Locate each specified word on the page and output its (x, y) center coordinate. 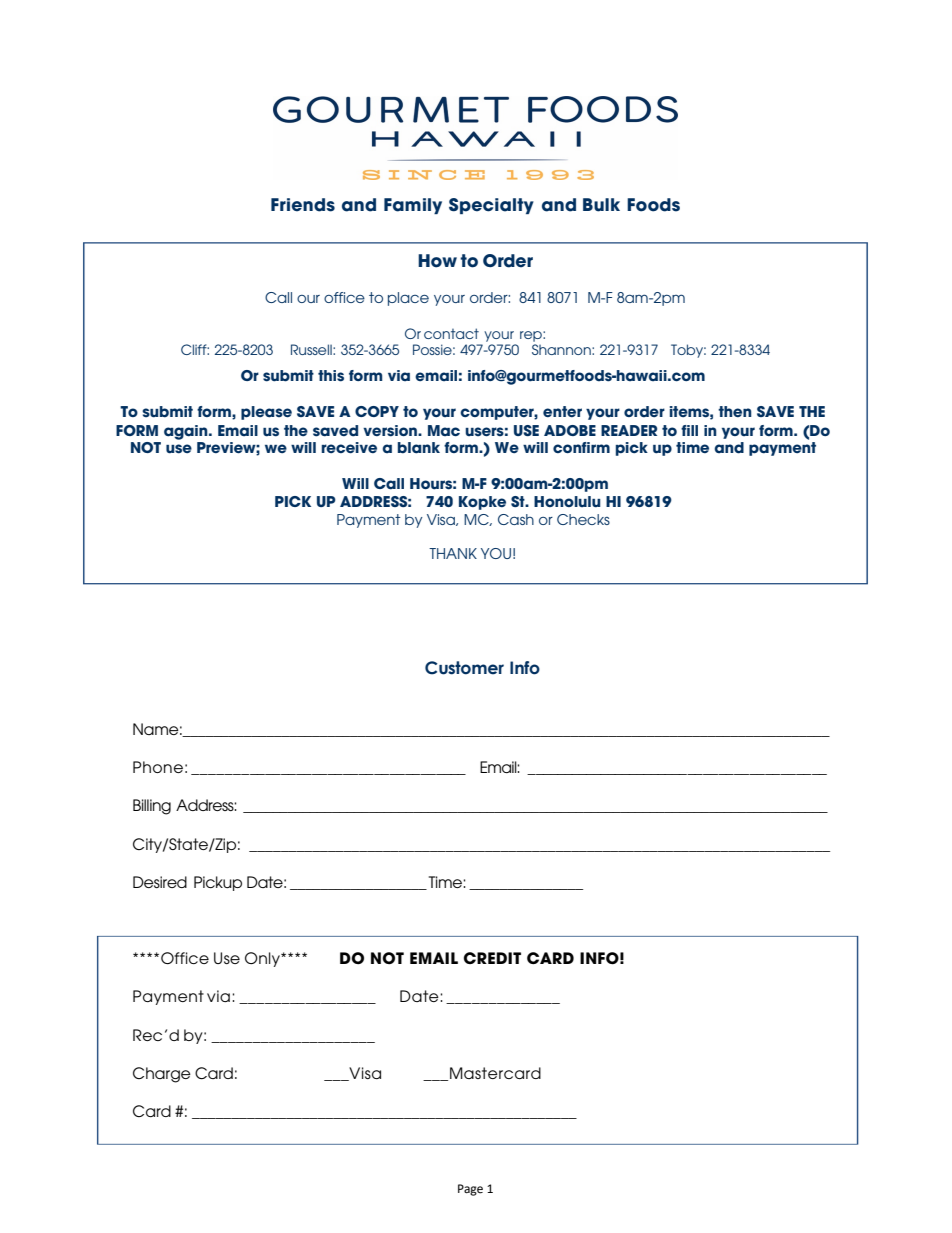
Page (470, 1190)
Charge (162, 1075)
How (437, 261)
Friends (303, 205)
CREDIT (492, 958)
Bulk (601, 205)
